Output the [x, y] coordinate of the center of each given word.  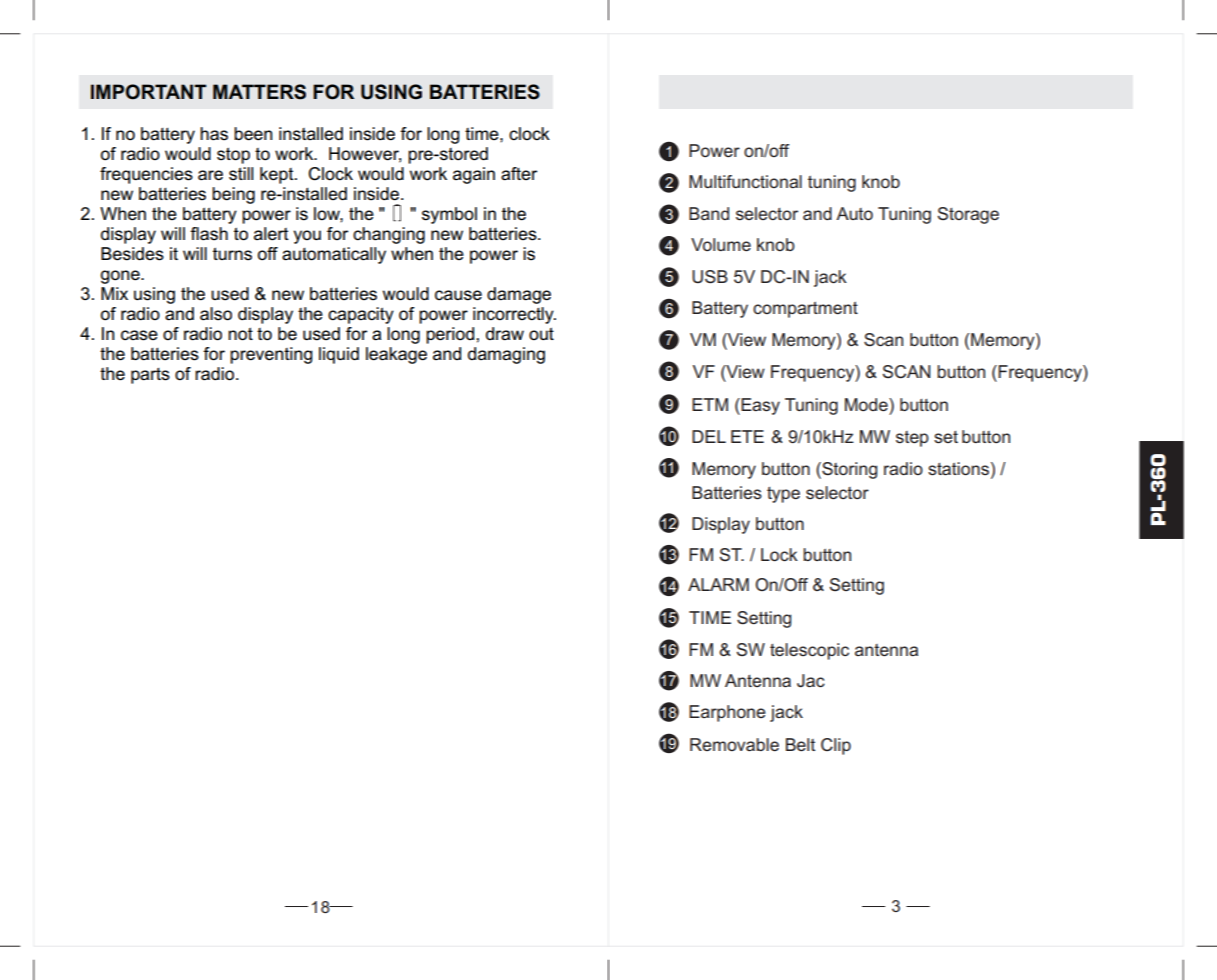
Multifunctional [745, 181]
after [519, 174]
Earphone [727, 713]
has [214, 134]
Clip [836, 746]
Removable [734, 744]
